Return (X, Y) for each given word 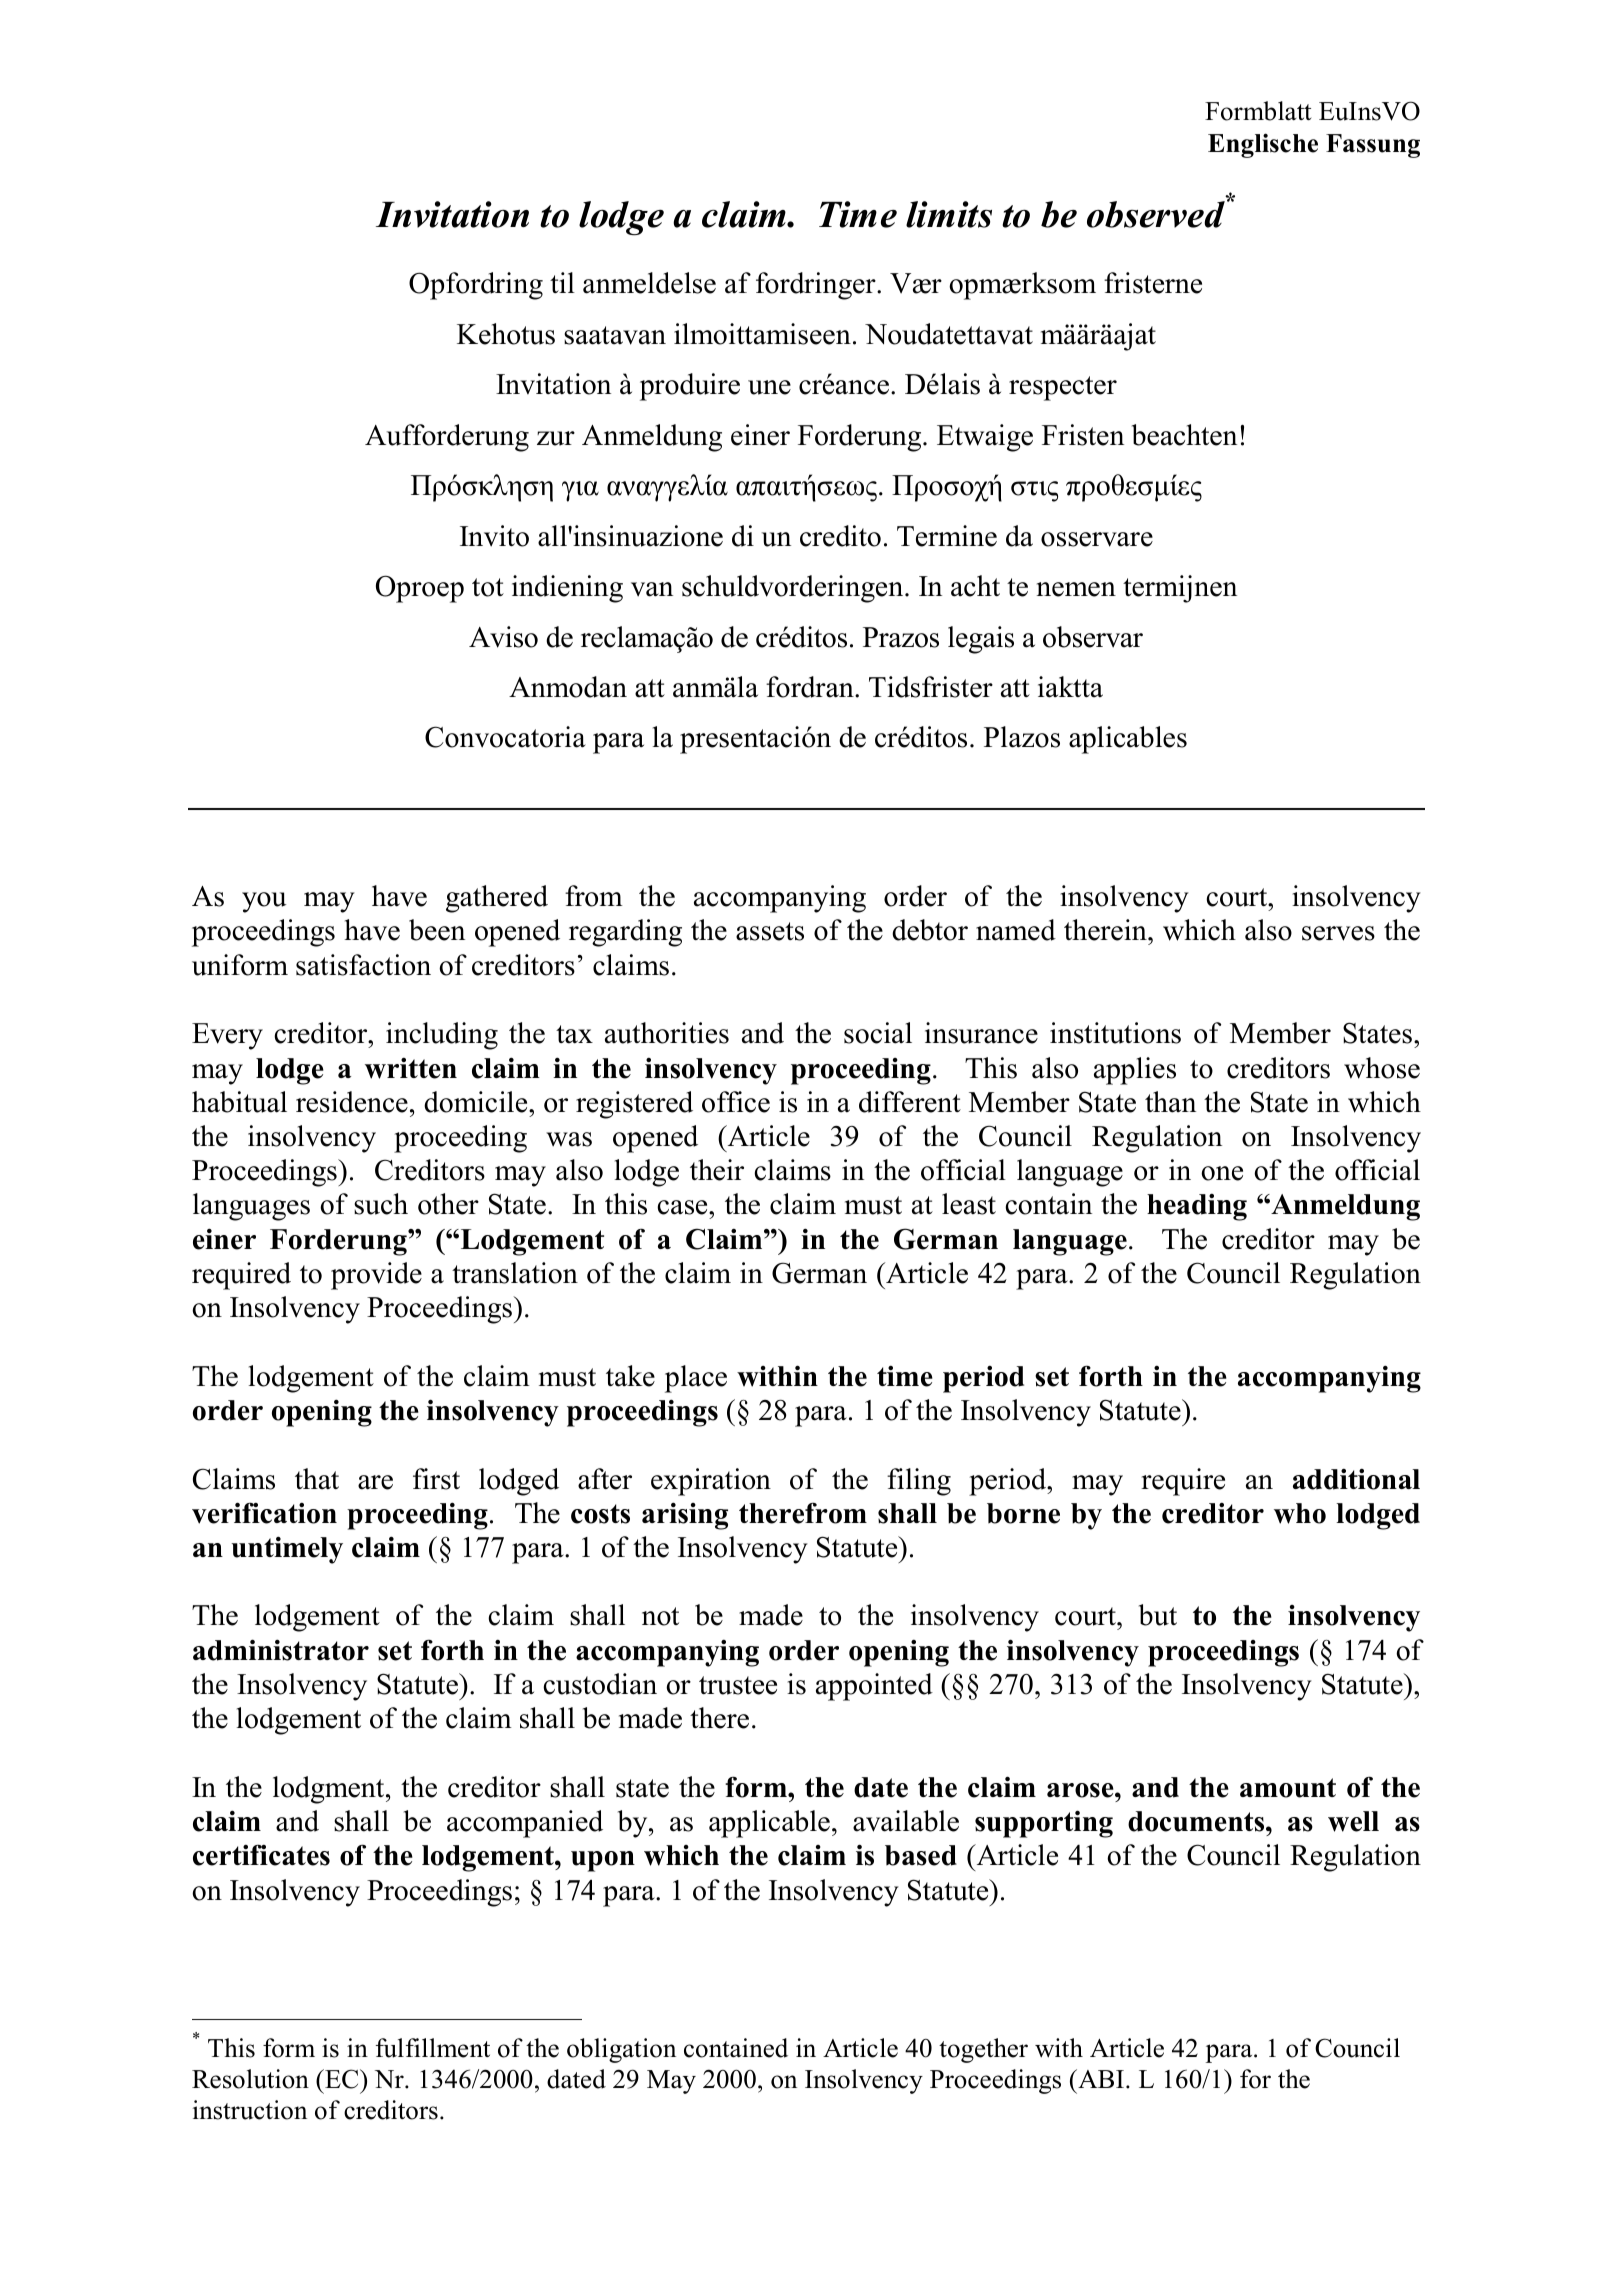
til (562, 282)
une (769, 387)
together (983, 2050)
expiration (711, 1482)
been (437, 930)
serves (1338, 933)
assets (770, 931)
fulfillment (433, 2048)
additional (1356, 1479)
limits (949, 214)
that (317, 1479)
